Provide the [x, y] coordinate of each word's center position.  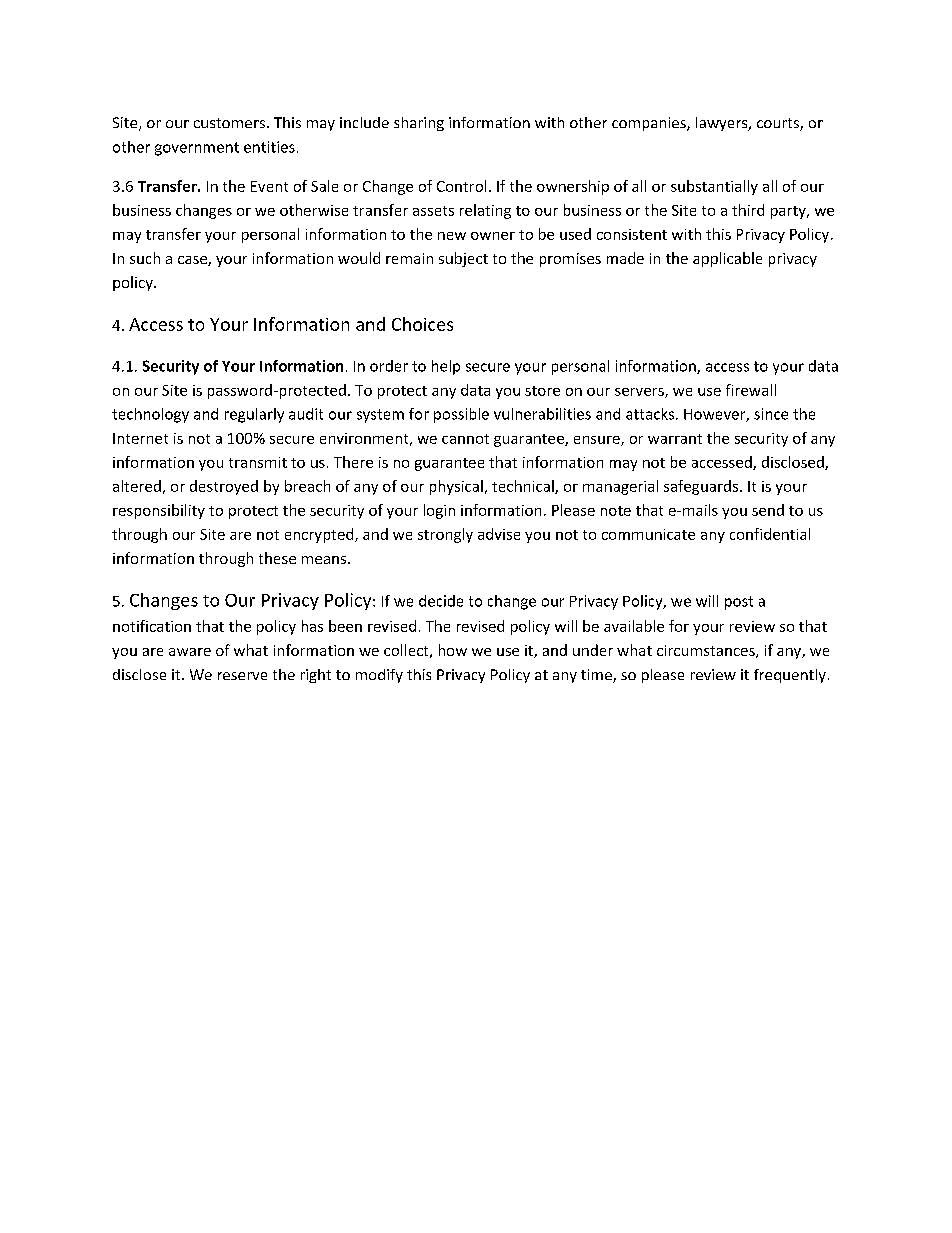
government [197, 149]
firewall [751, 390]
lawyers [723, 124]
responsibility [159, 511]
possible [461, 415]
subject [463, 259]
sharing [419, 124]
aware [190, 652]
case [193, 261]
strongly [445, 535]
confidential [770, 534]
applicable [727, 259]
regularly [254, 415]
